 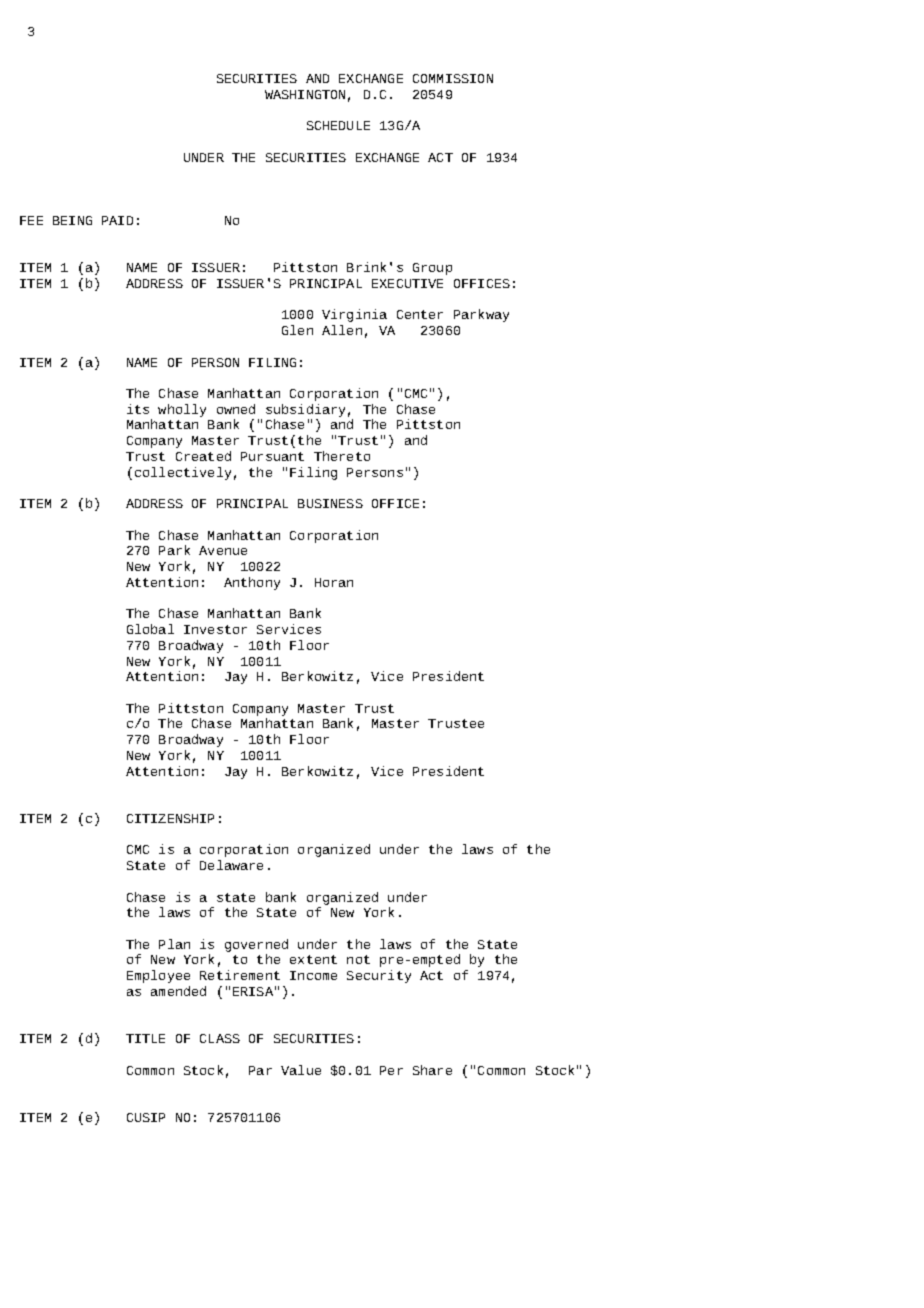 What do you see at coordinates (358, 959) in the image?
I see `not` at bounding box center [358, 959].
